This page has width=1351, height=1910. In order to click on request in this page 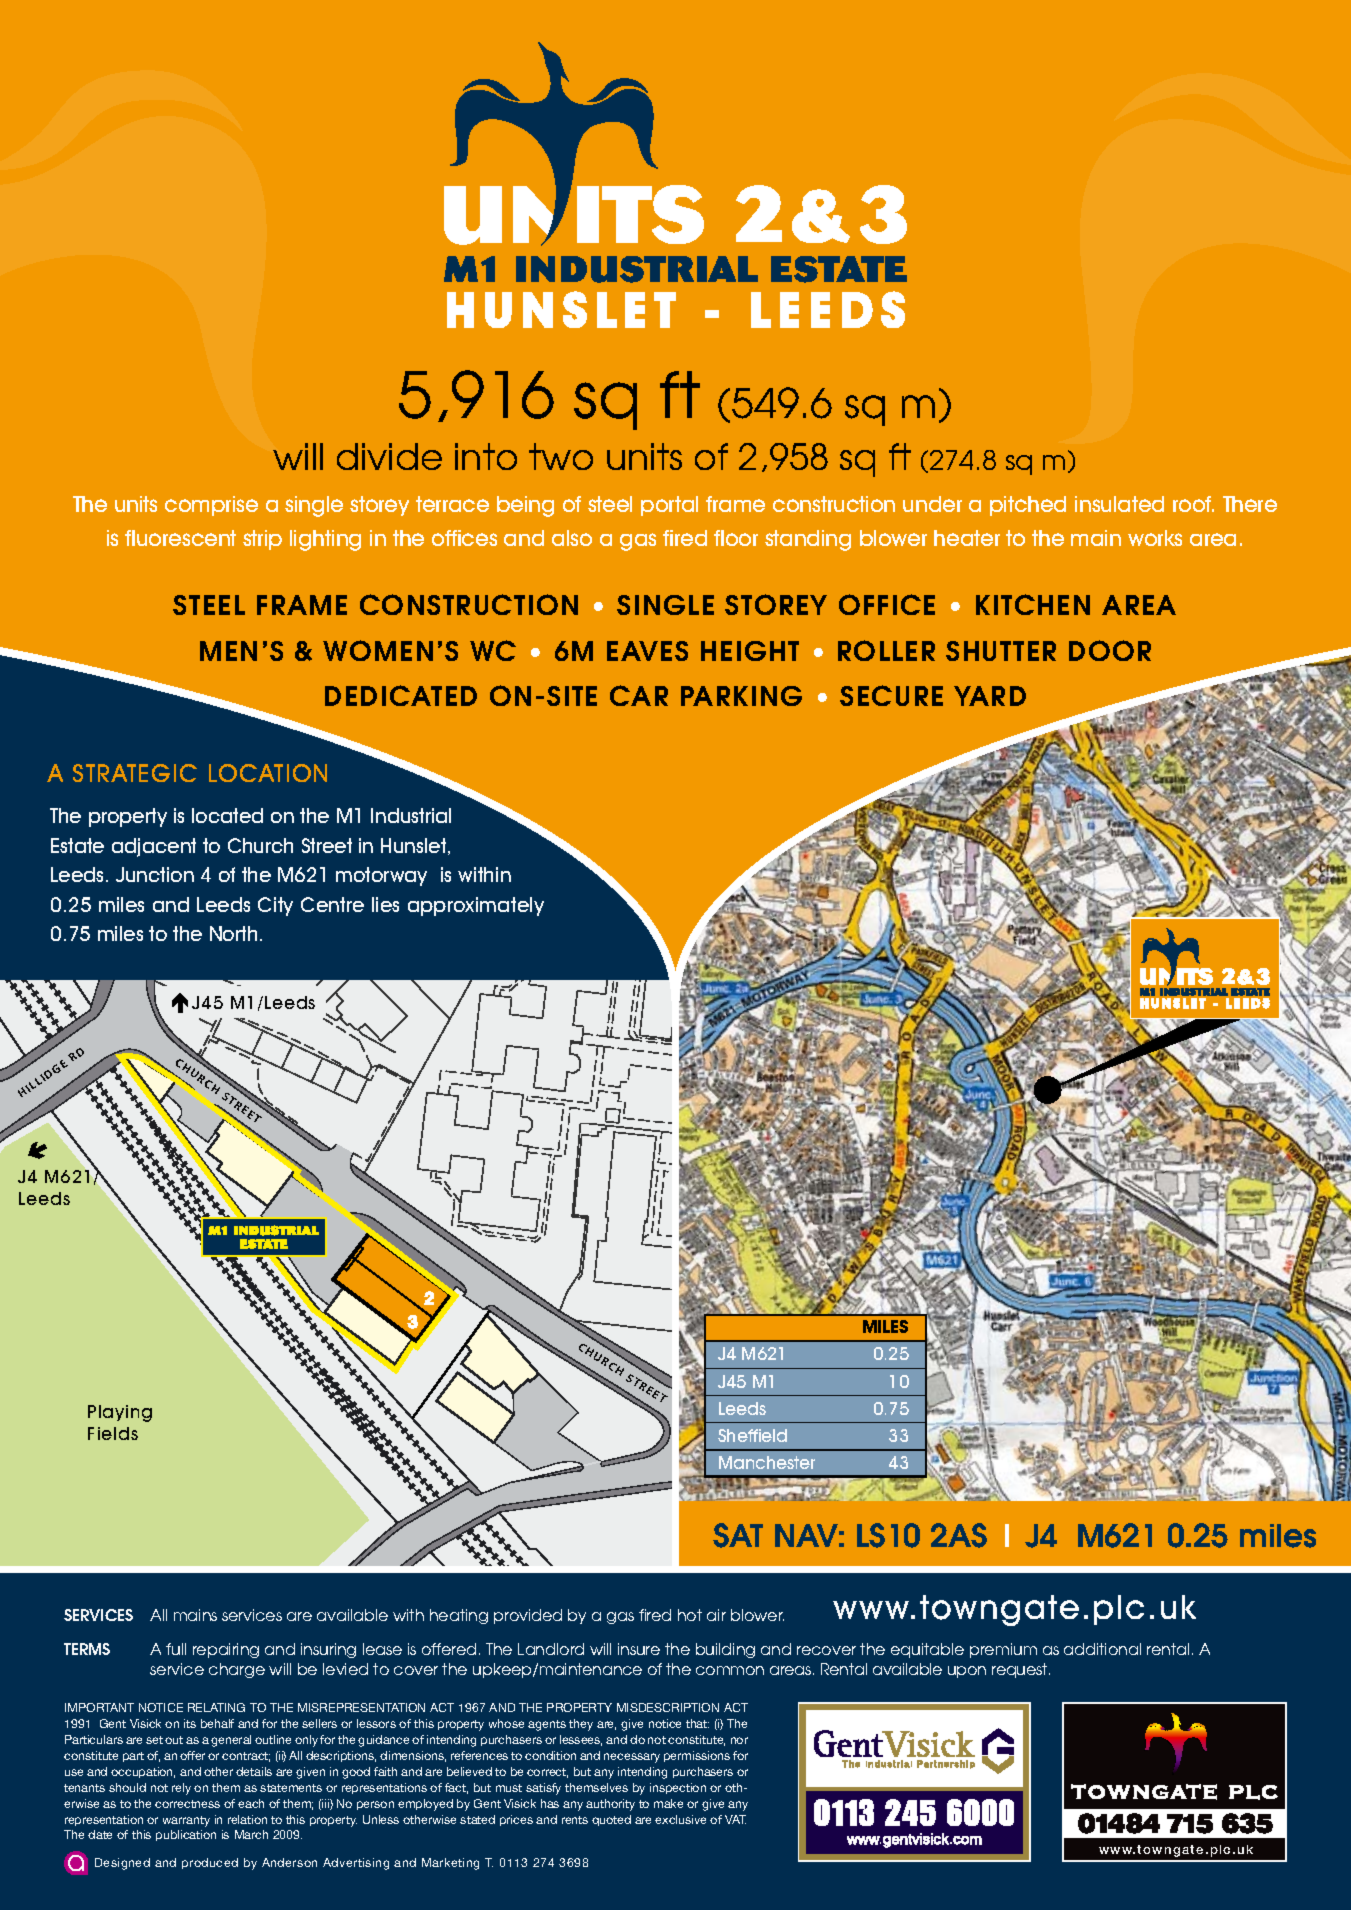, I will do `click(1021, 1670)`.
